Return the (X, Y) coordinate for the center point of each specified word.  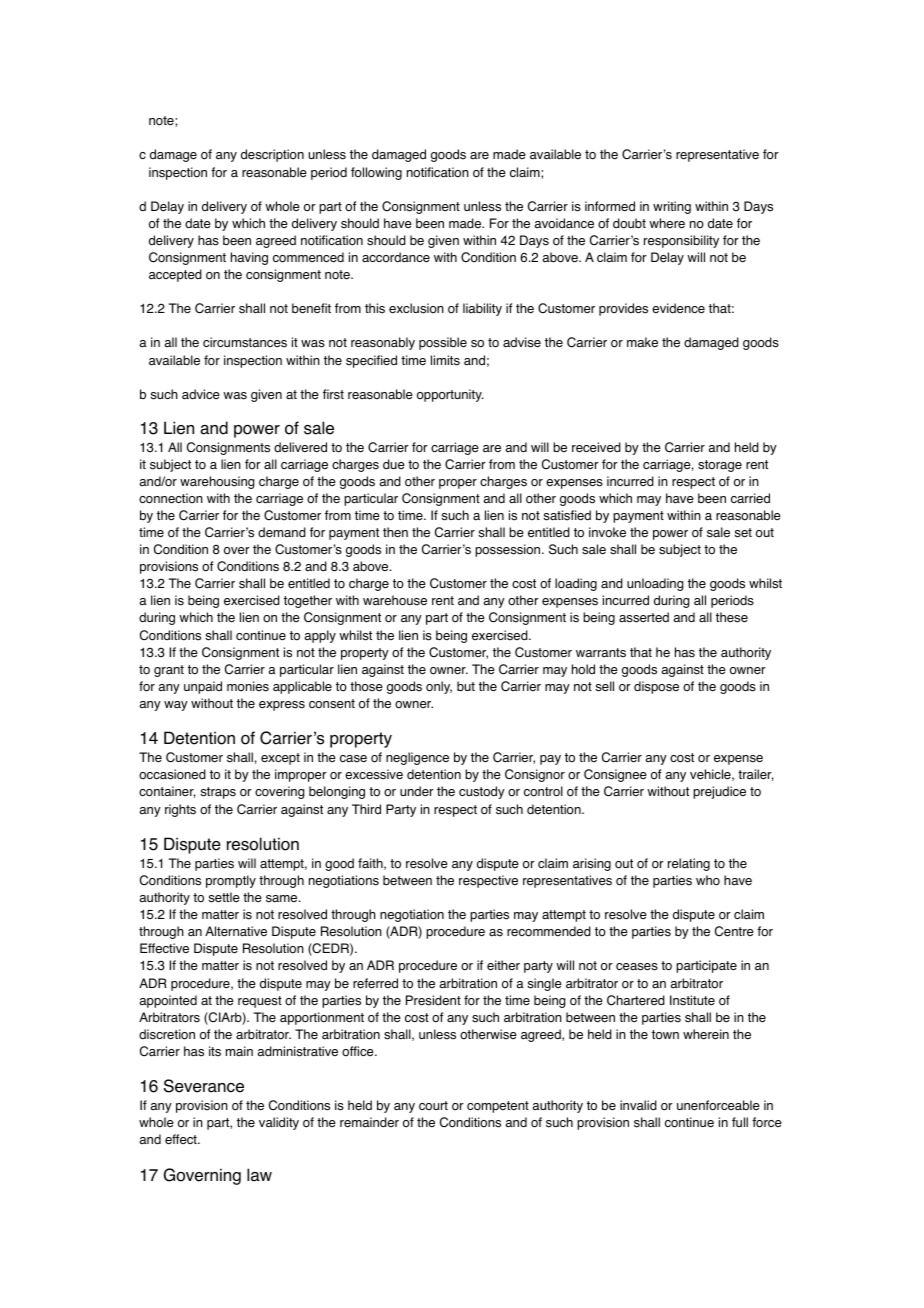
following (376, 173)
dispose (656, 687)
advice (201, 394)
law (259, 1175)
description (272, 155)
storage (720, 466)
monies (248, 686)
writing (672, 207)
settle (224, 897)
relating (689, 864)
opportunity (450, 395)
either (503, 965)
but (466, 686)
